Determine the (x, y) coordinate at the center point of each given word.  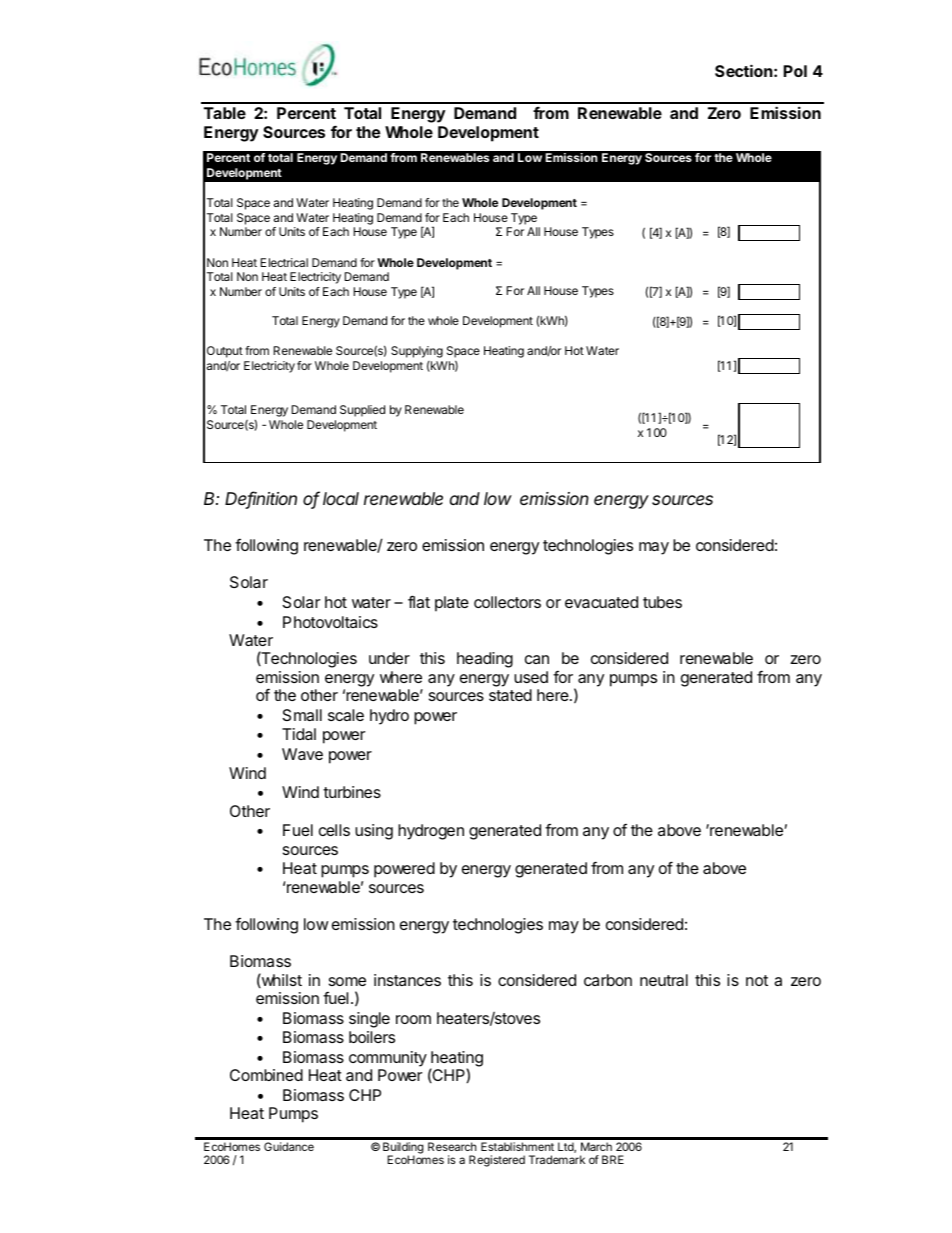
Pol (795, 71)
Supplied (362, 411)
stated (510, 695)
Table (225, 113)
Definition (261, 499)
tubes (662, 602)
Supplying (417, 352)
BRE (613, 1159)
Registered (497, 1161)
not (757, 980)
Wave (302, 754)
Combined (266, 1075)
